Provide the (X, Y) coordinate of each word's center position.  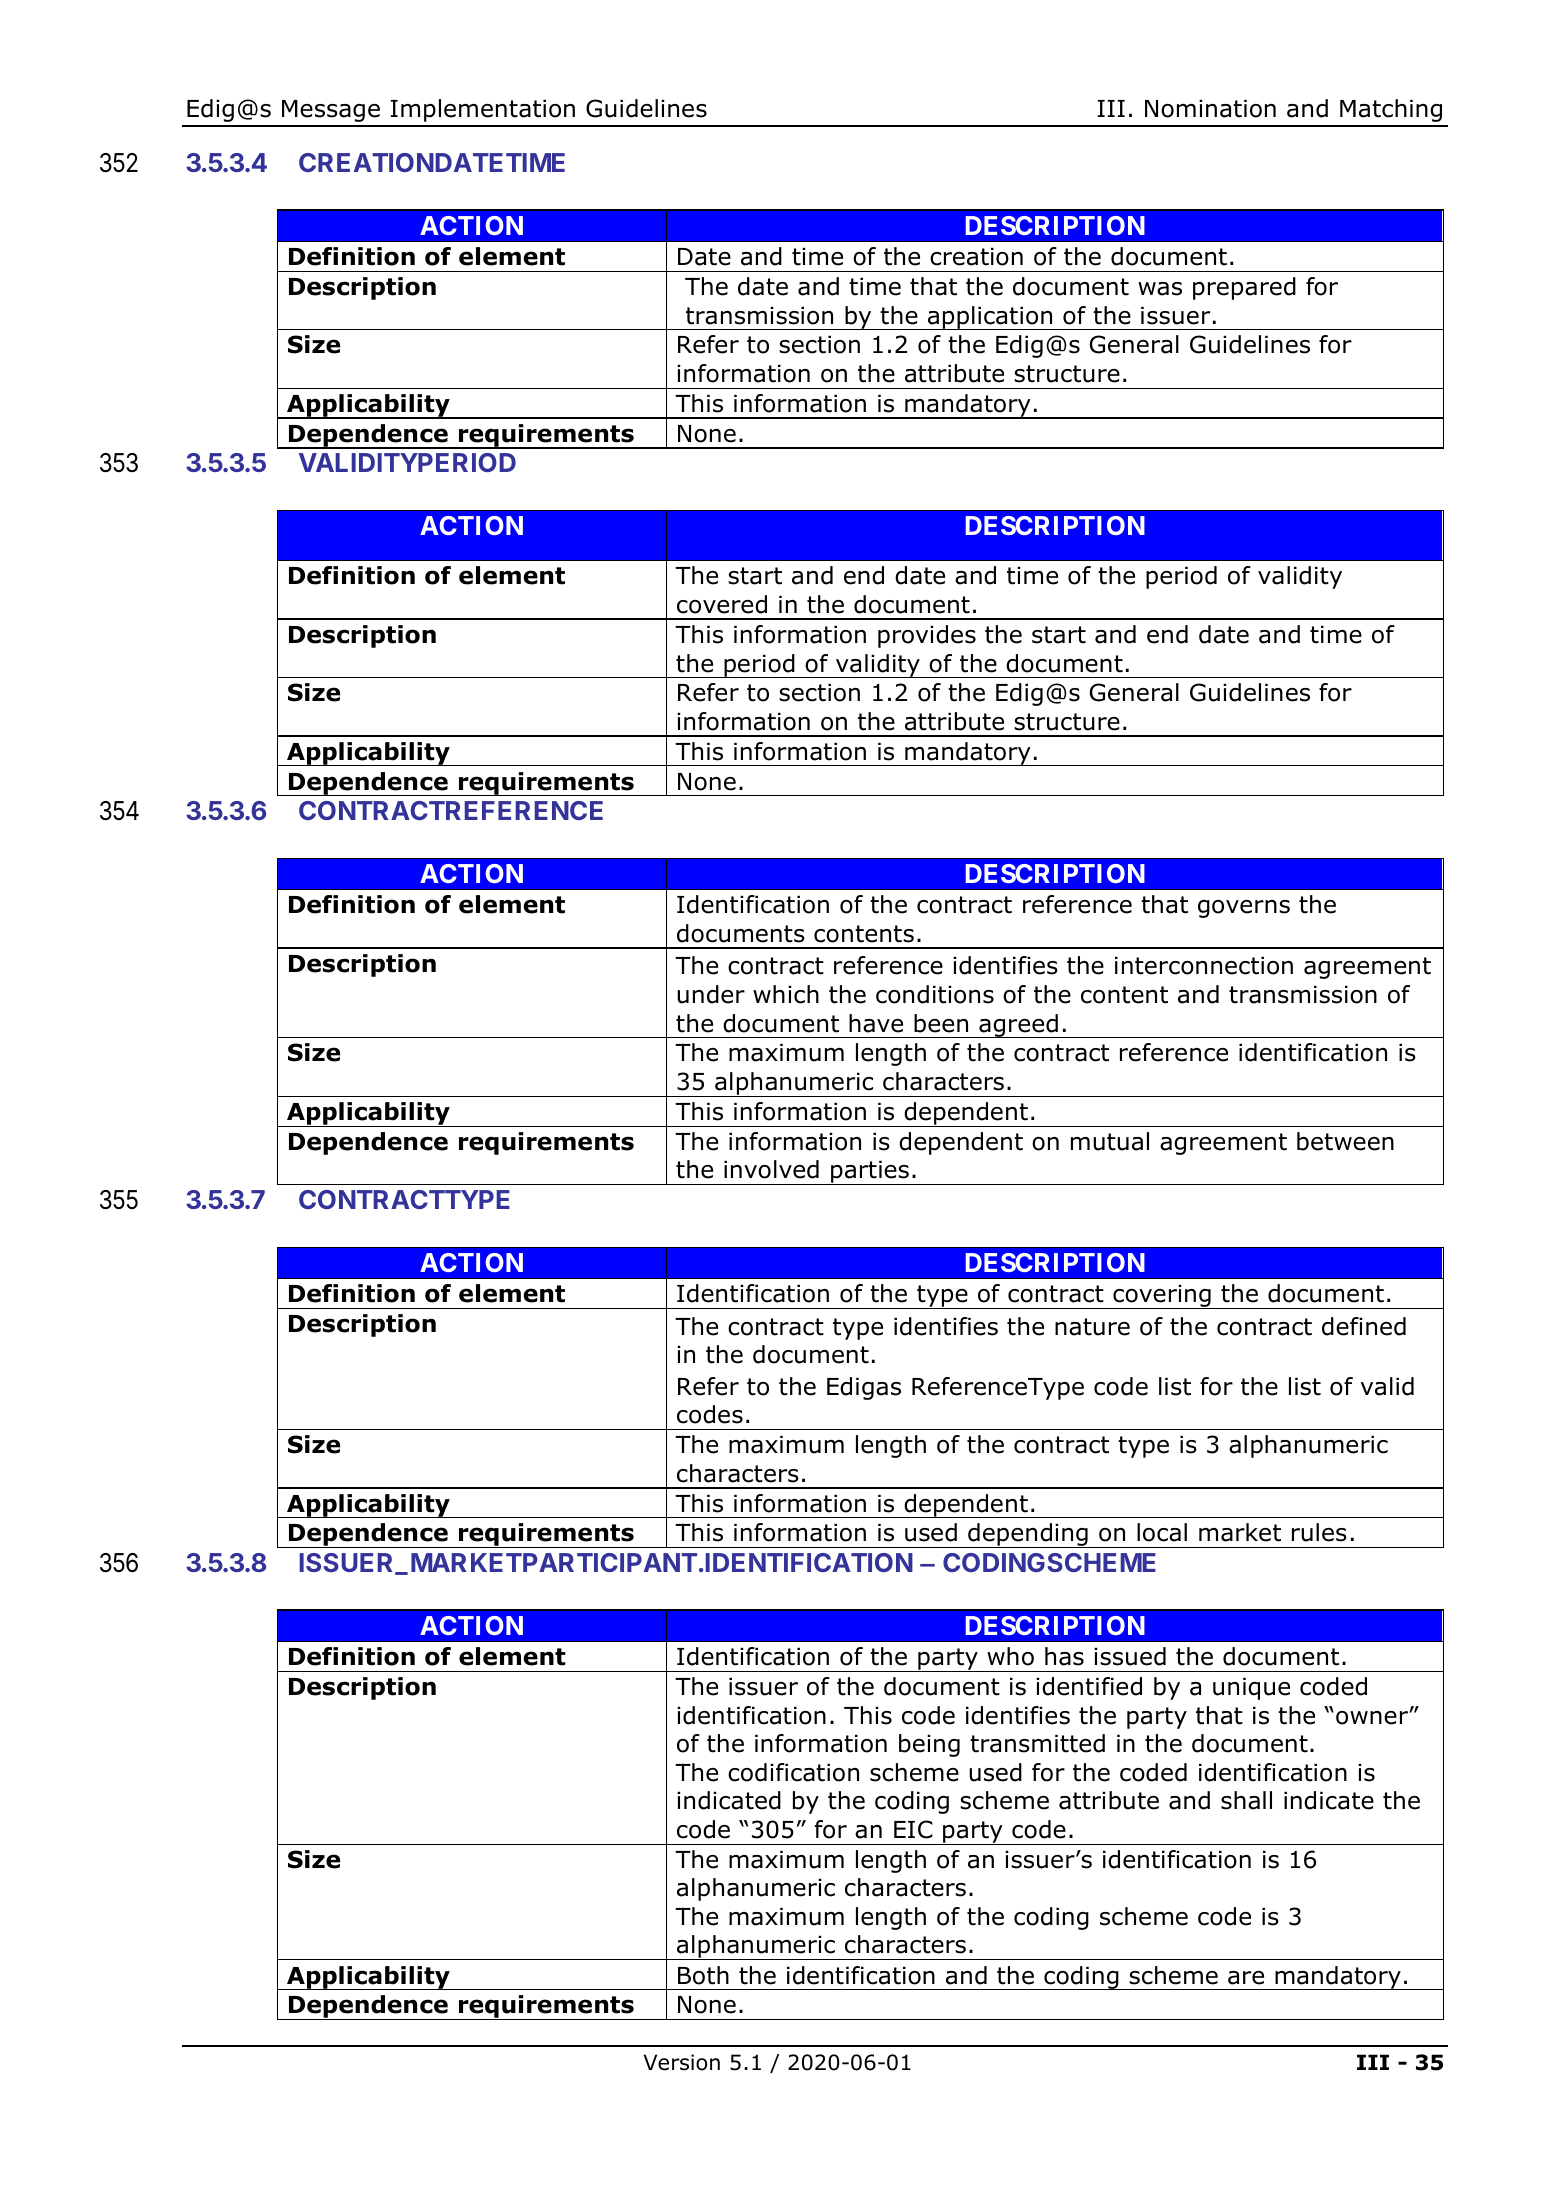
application (990, 318)
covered (722, 604)
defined (1364, 1326)
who (1010, 1656)
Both (703, 1975)
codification (793, 1772)
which (786, 994)
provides (927, 636)
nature (1092, 1327)
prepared (1244, 288)
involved (771, 1169)
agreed (1018, 1026)
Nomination (1210, 108)
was (1160, 289)
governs (1244, 909)
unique (1251, 1688)
